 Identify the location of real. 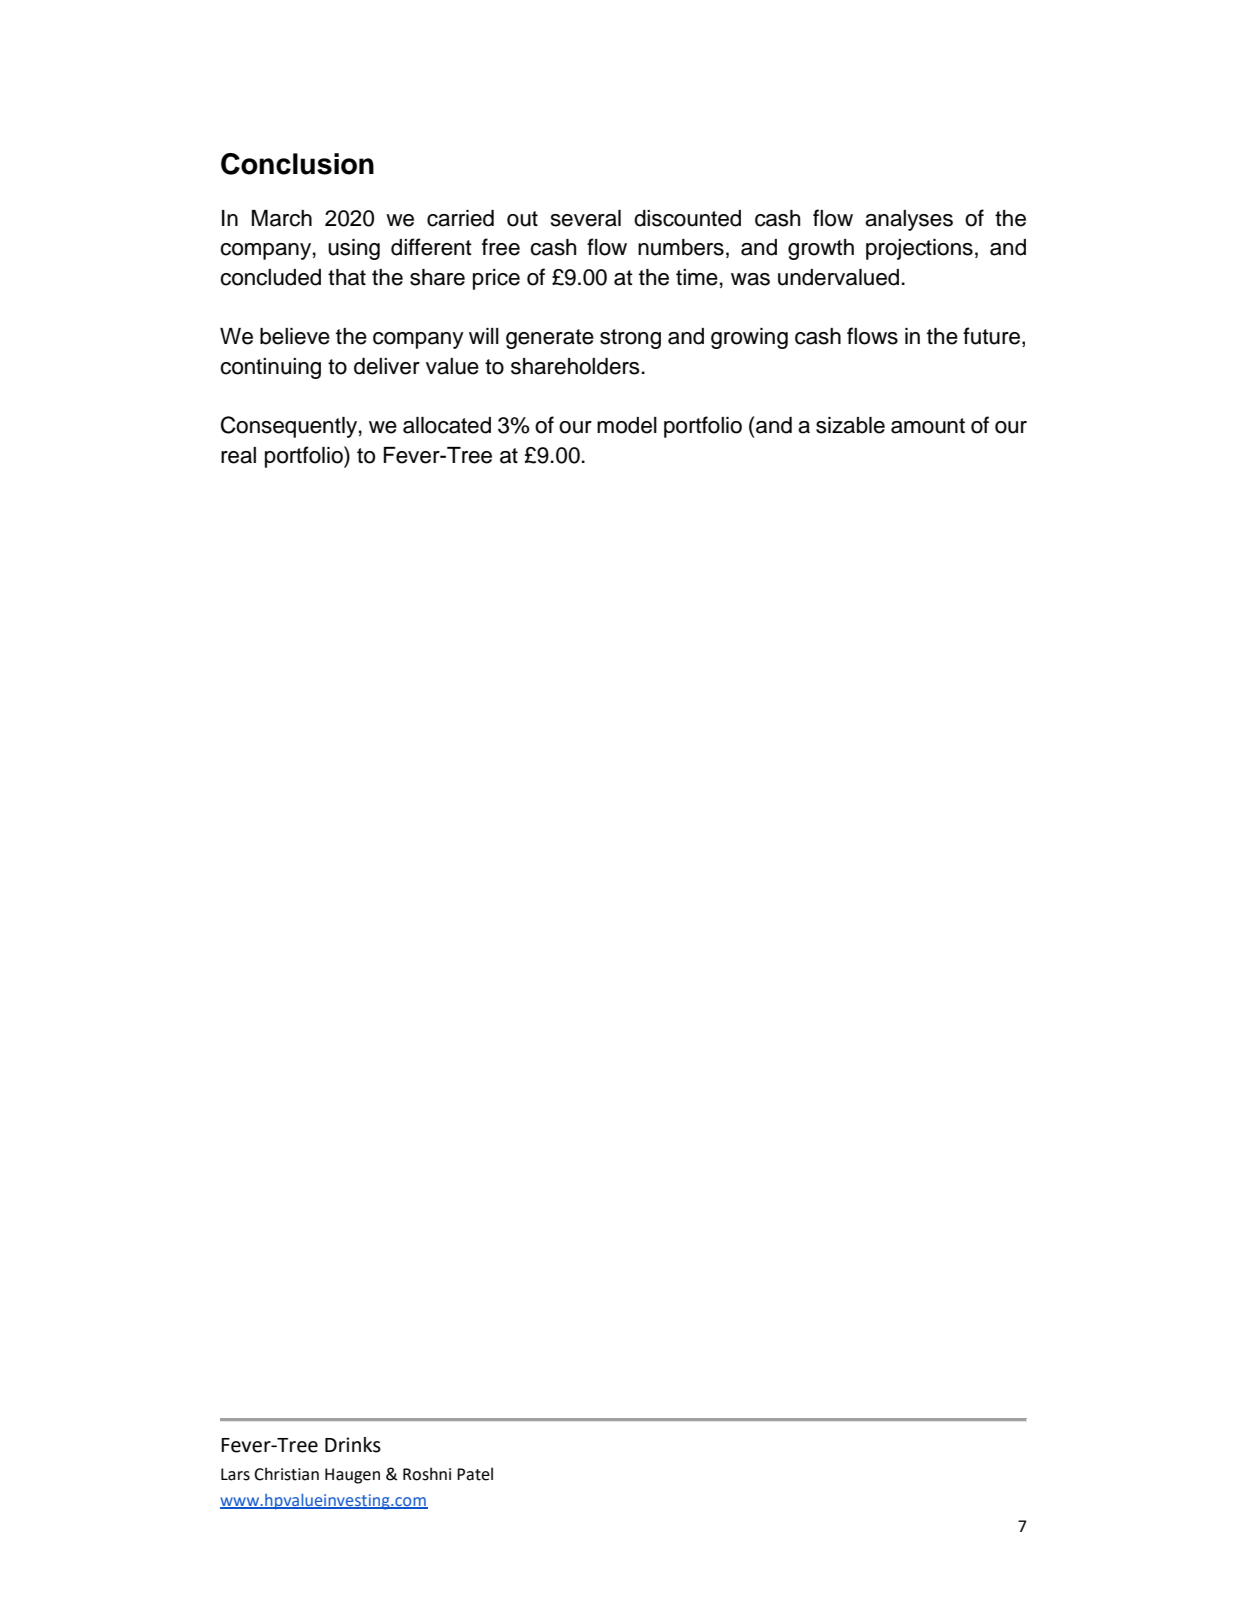
(238, 455).
